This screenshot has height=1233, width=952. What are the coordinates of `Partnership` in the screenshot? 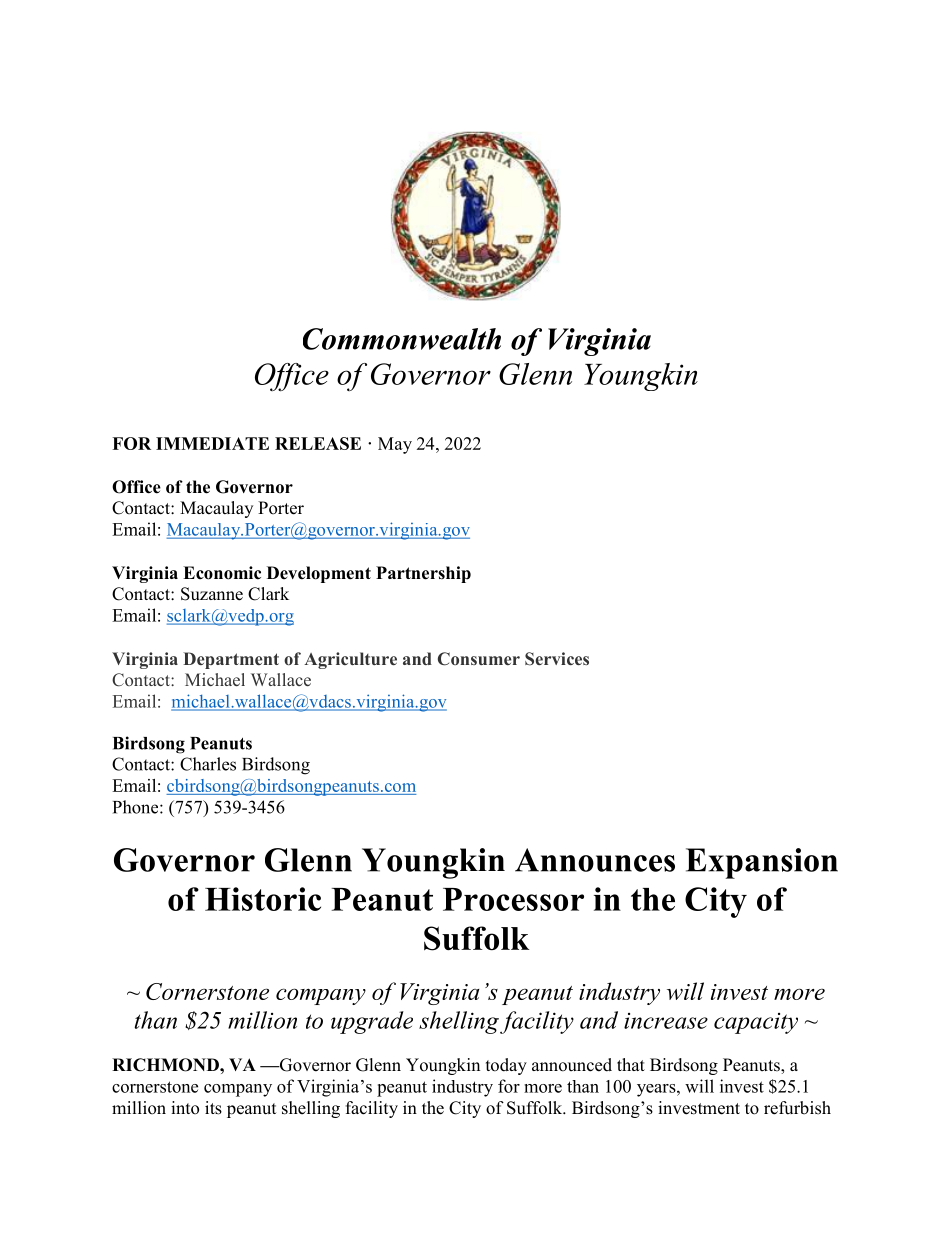 It's located at (423, 574).
